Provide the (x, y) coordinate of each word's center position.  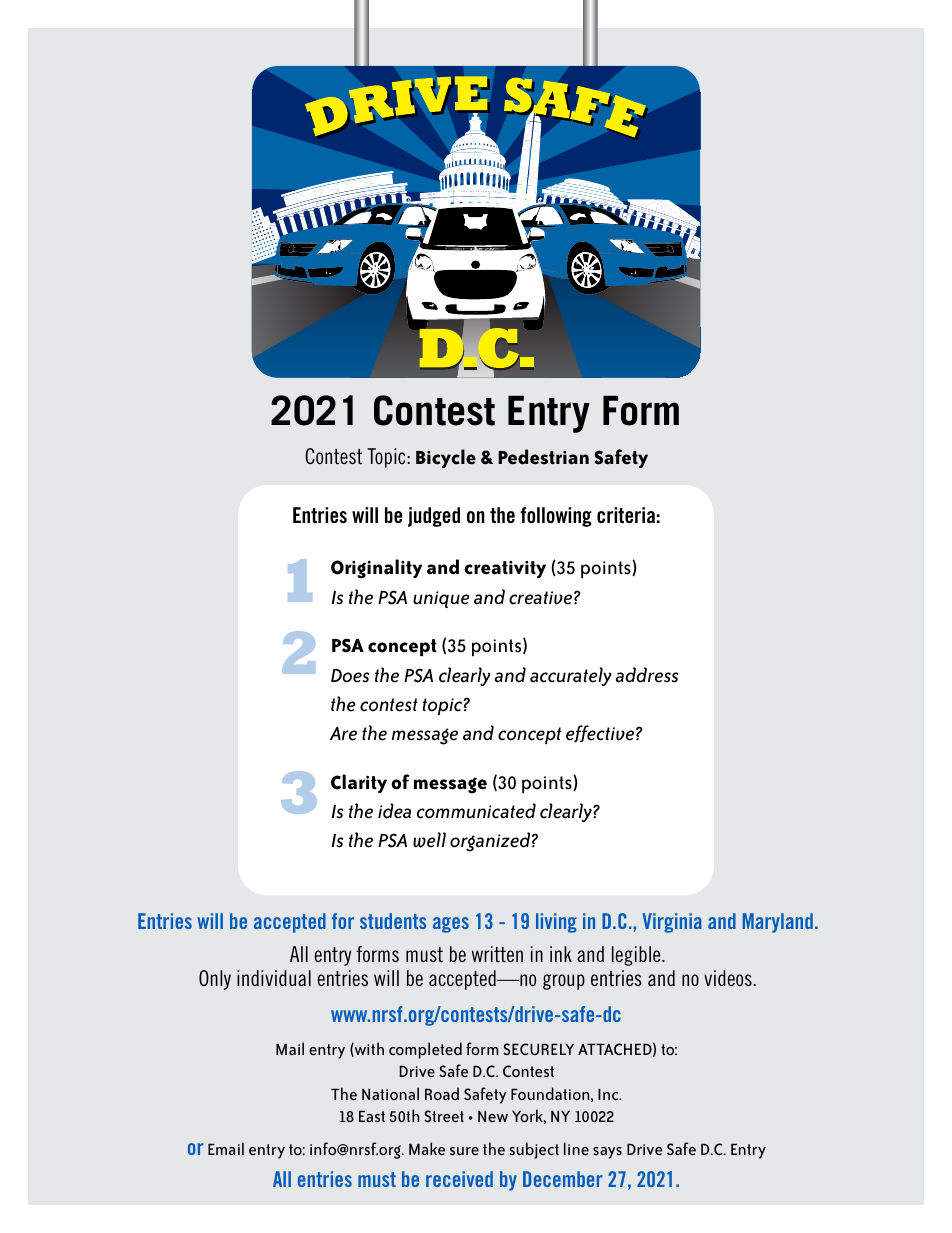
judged (434, 517)
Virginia (672, 923)
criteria (626, 515)
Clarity (359, 783)
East (372, 1116)
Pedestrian (543, 457)
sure (464, 1151)
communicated (476, 811)
